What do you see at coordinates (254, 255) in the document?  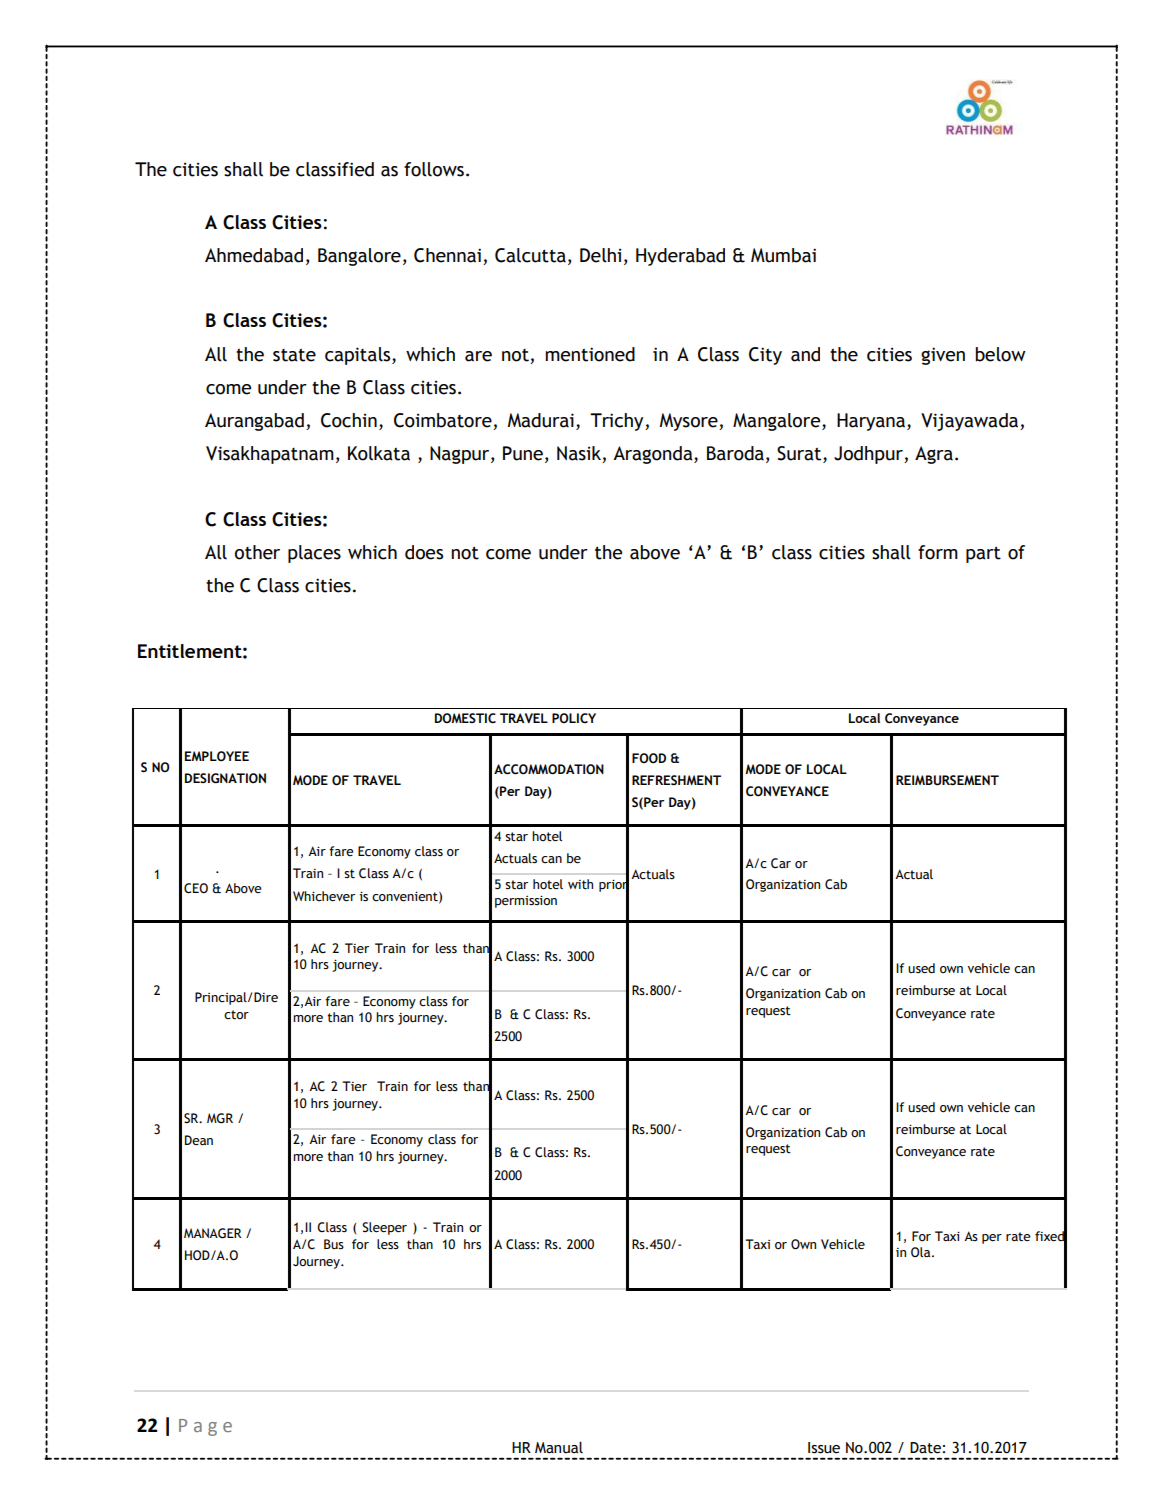 I see `Ahmedabad` at bounding box center [254, 255].
